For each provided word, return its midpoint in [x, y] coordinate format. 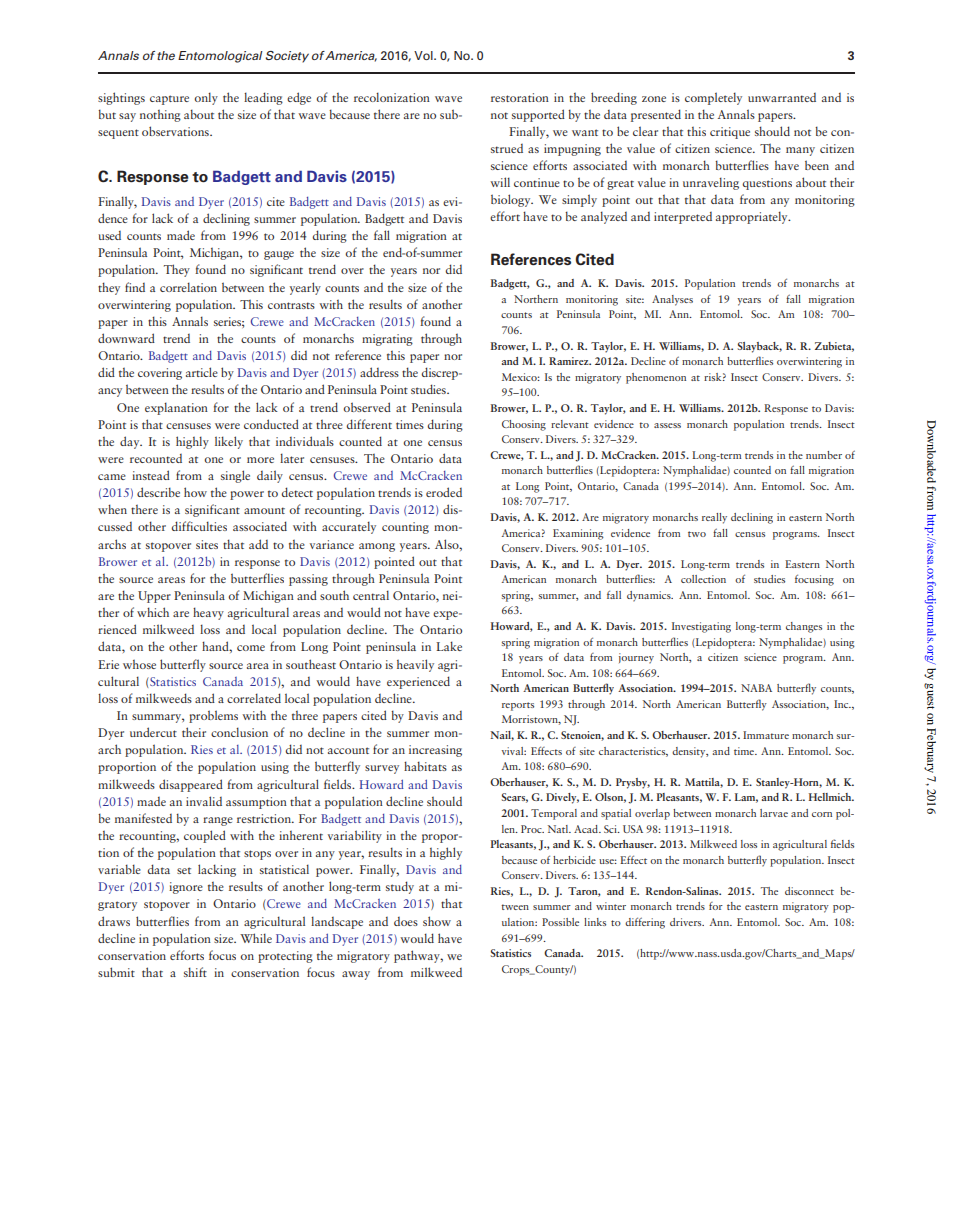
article [202, 372]
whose [139, 664]
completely [713, 98]
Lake [449, 646]
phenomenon [656, 378]
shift [195, 972]
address [379, 372]
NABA [756, 688]
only [206, 98]
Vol [424, 55]
